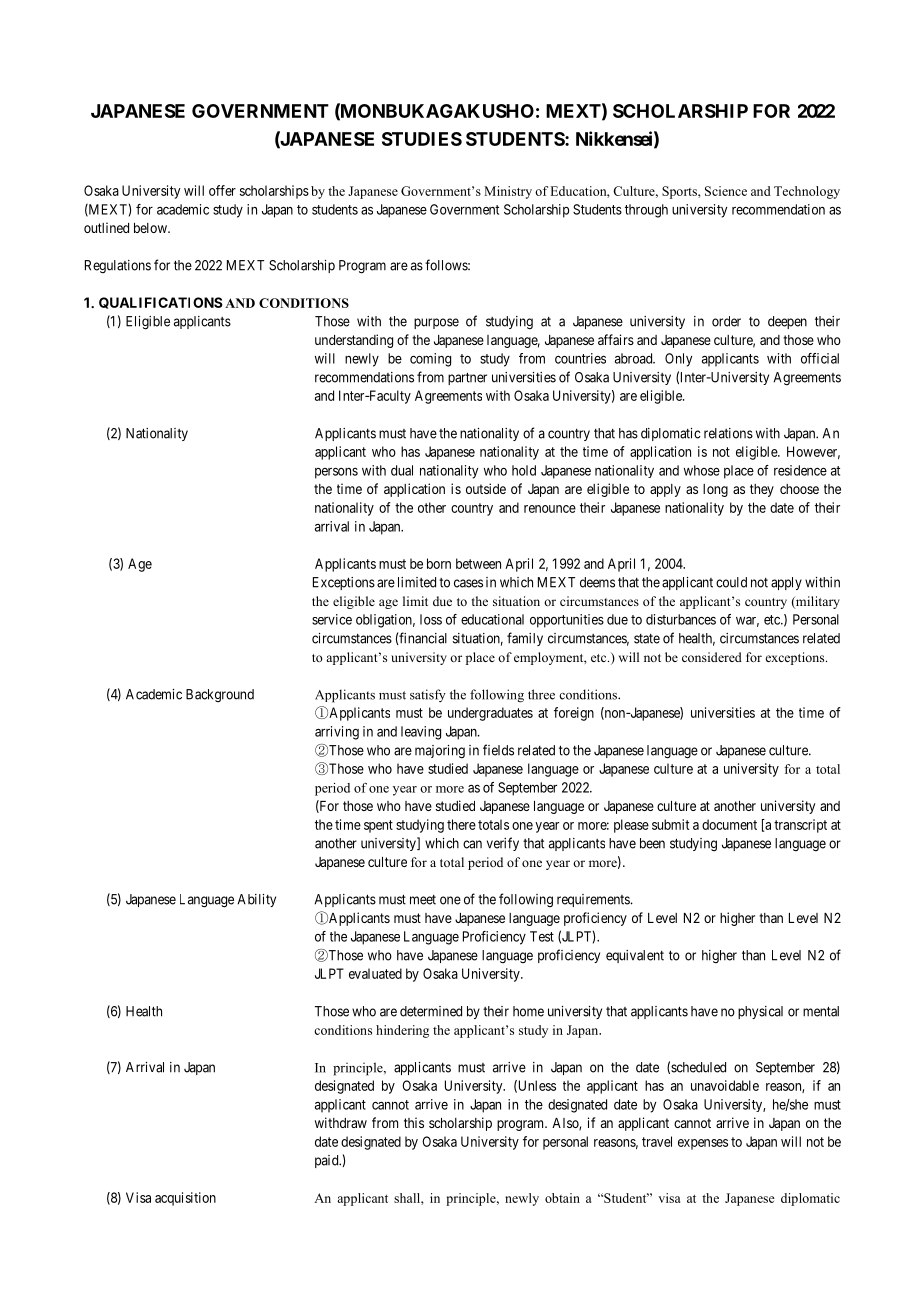 Image resolution: width=924 pixels, height=1308 pixels. I want to click on satisfy, so click(428, 695).
